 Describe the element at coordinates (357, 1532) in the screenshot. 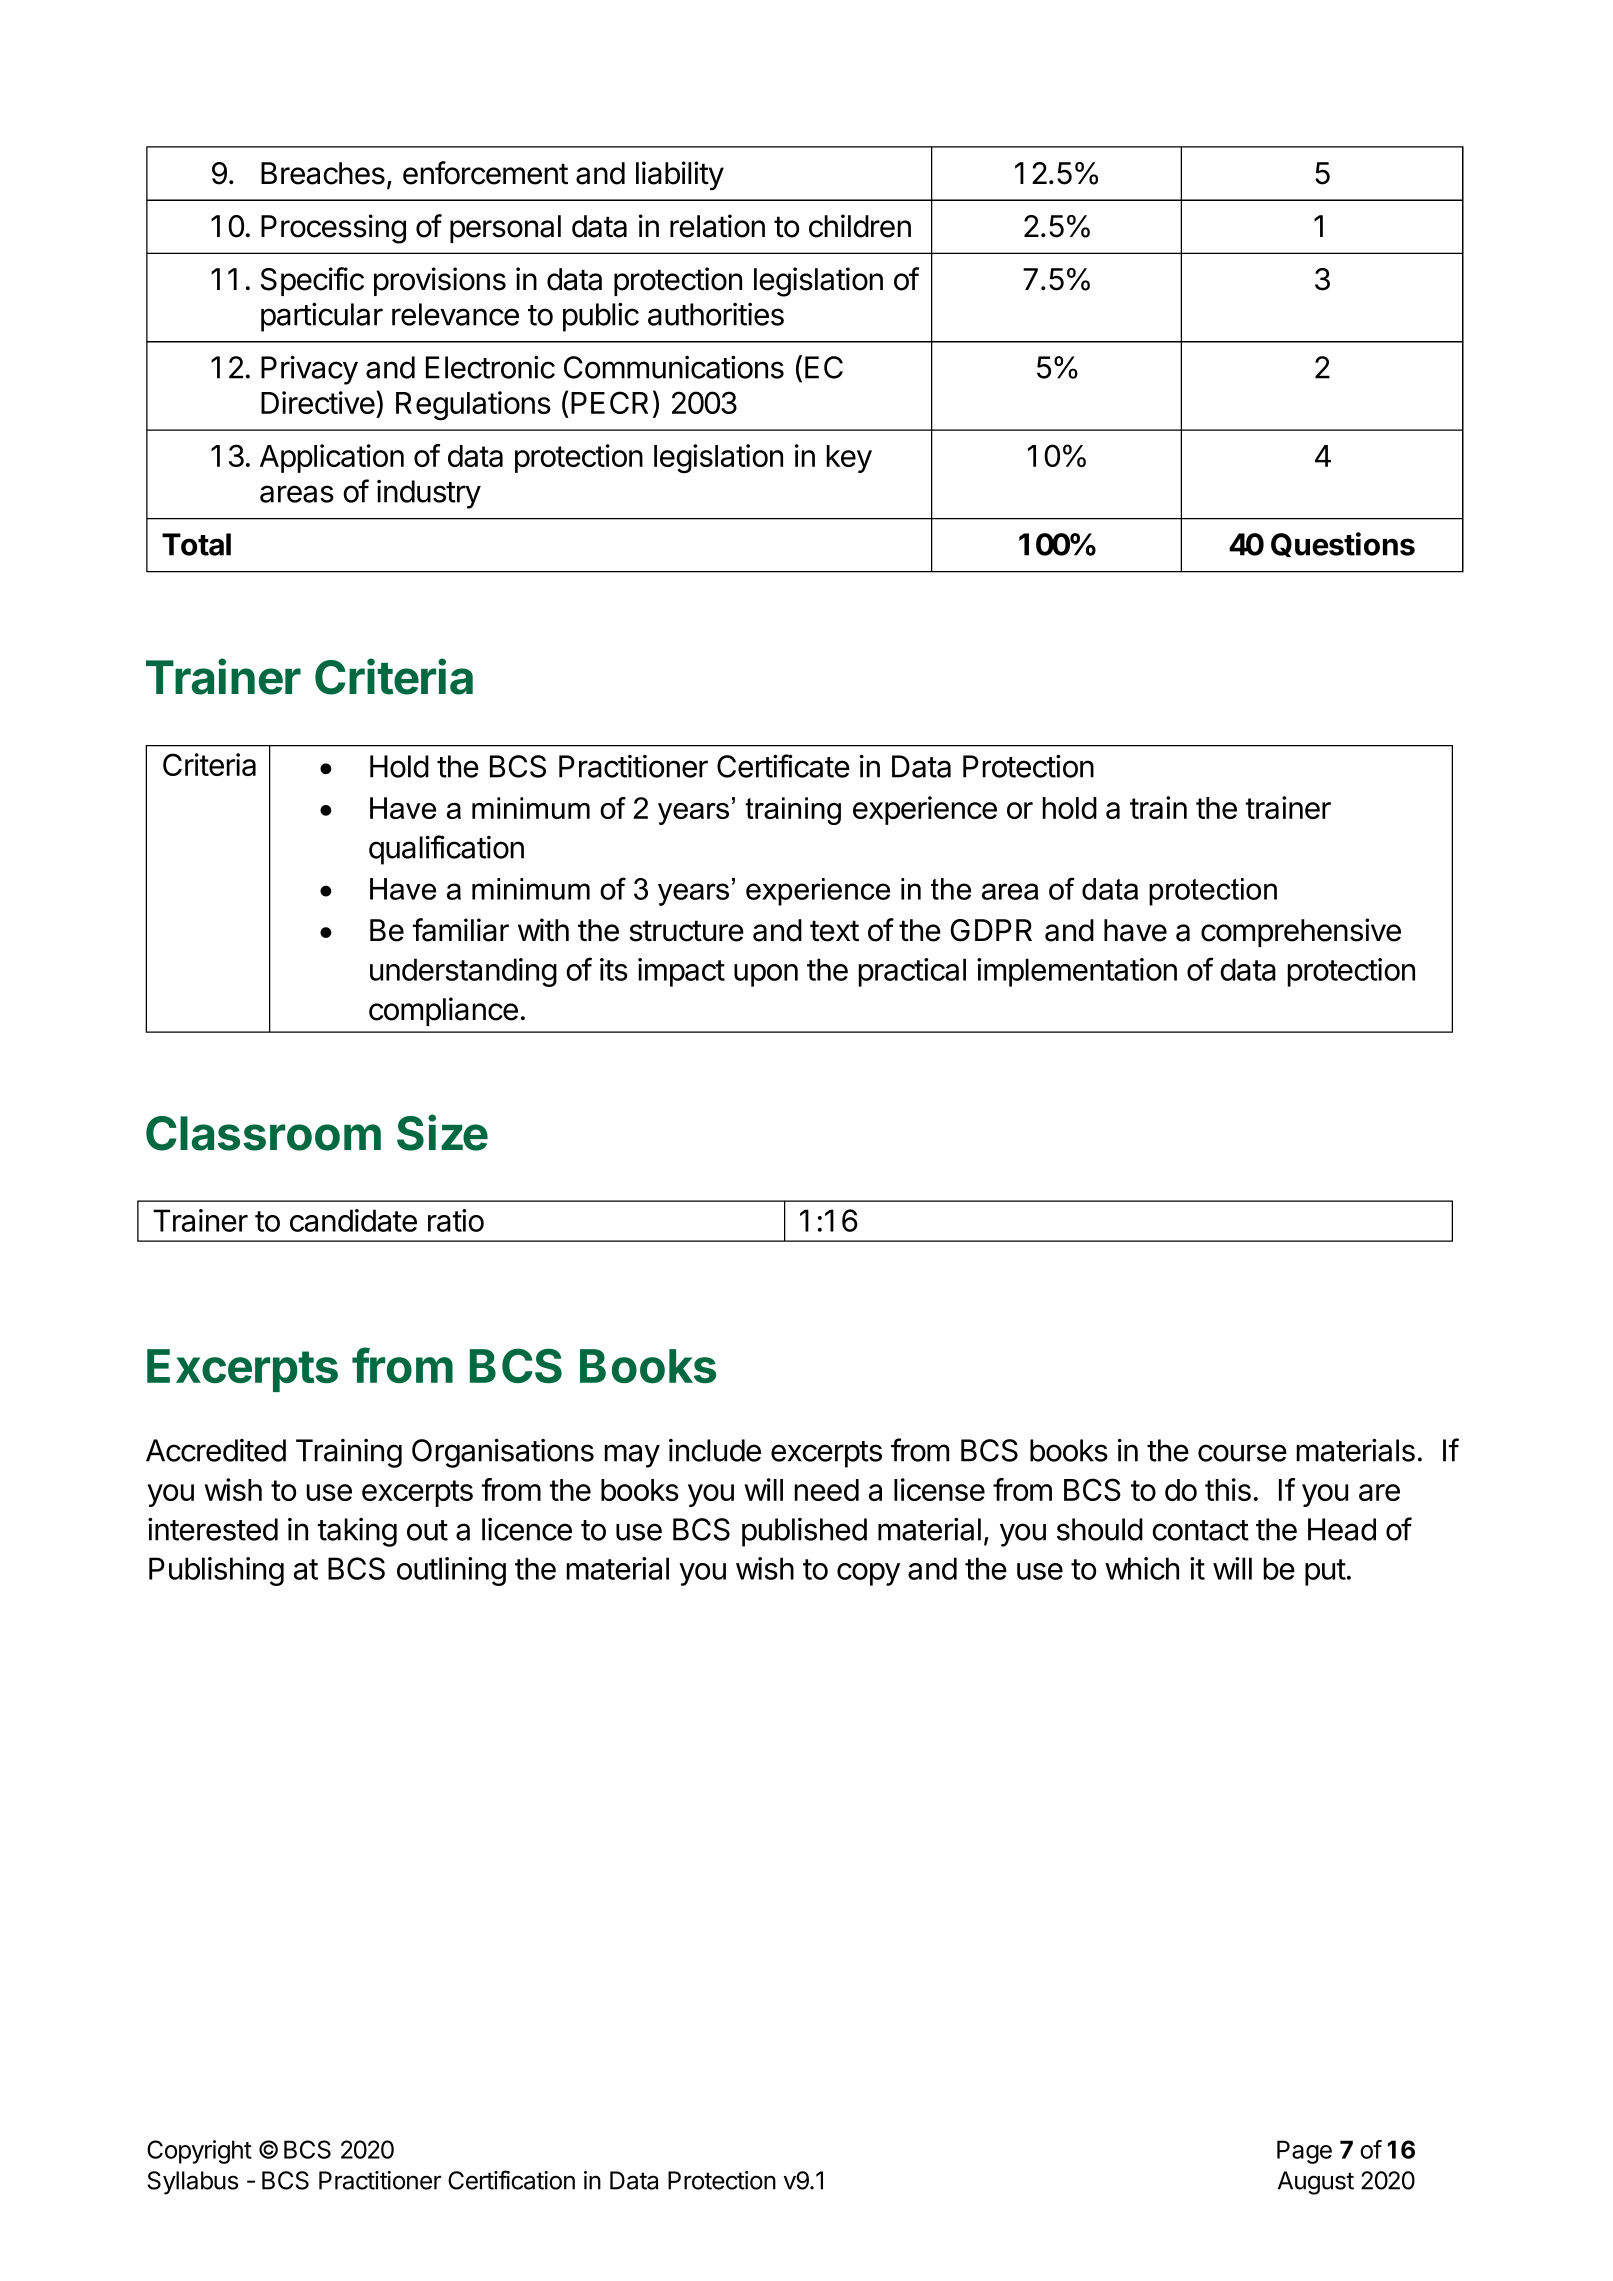

I see `taking` at that location.
